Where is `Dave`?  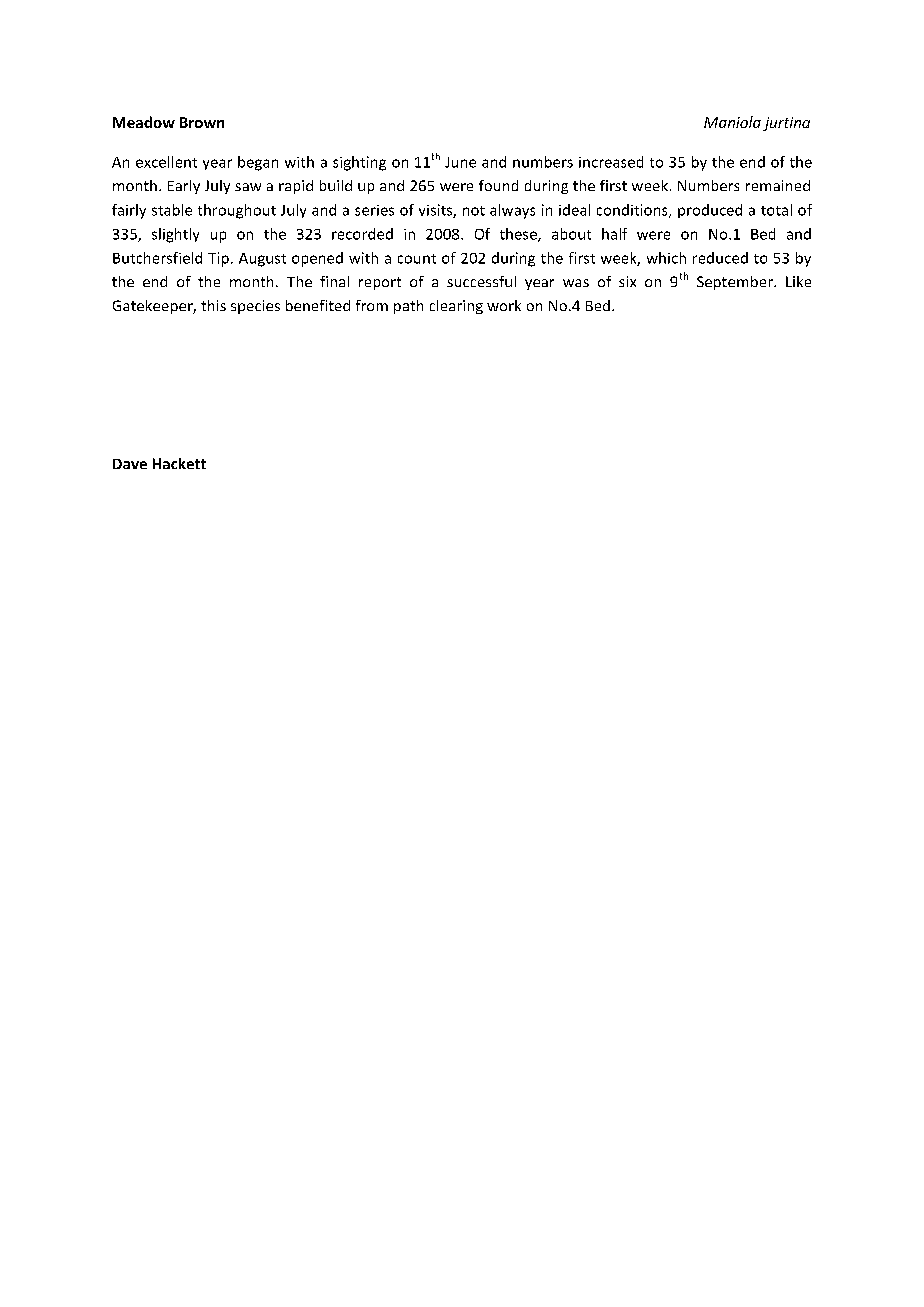
Dave is located at coordinates (130, 464).
